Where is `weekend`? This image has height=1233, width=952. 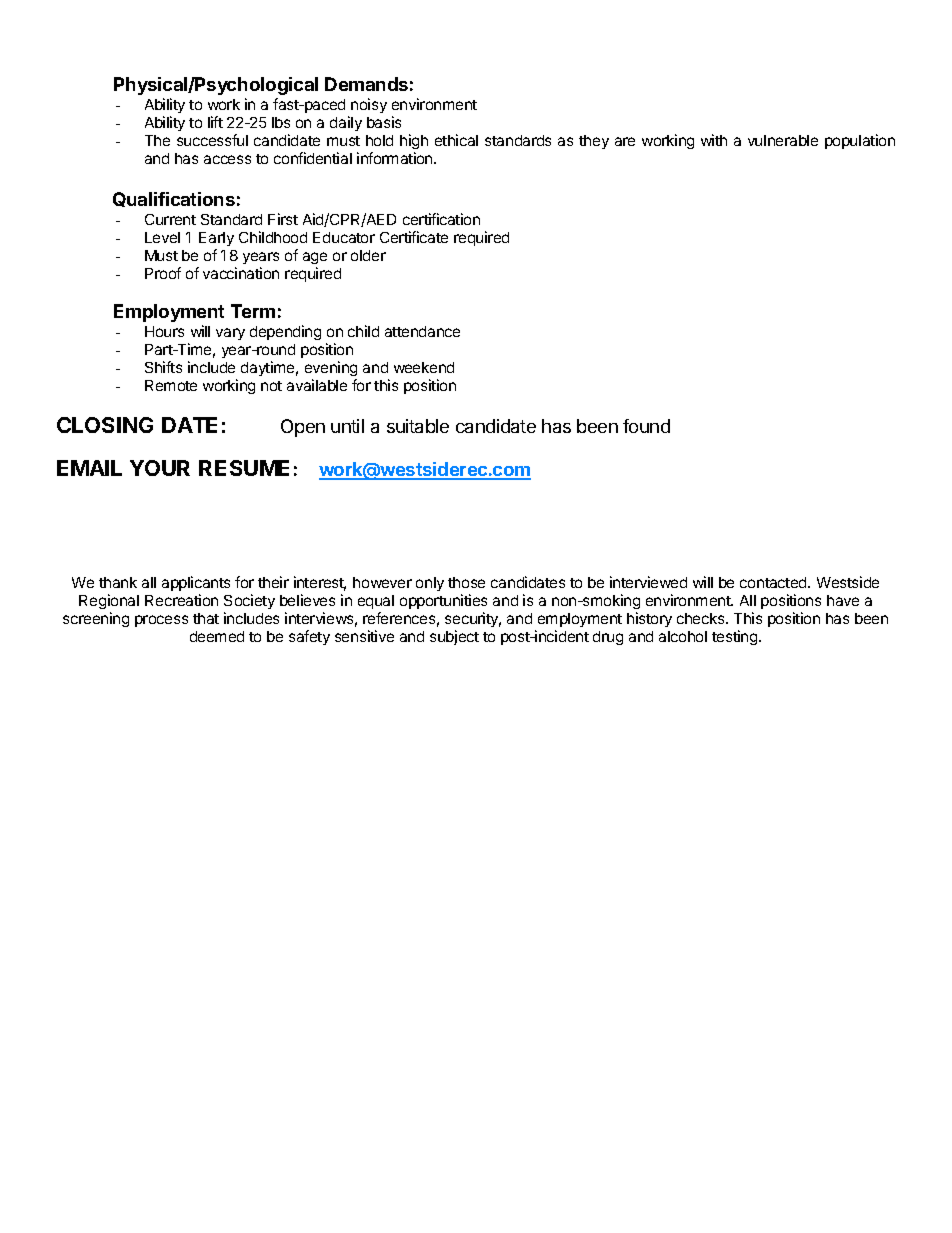 weekend is located at coordinates (424, 367).
